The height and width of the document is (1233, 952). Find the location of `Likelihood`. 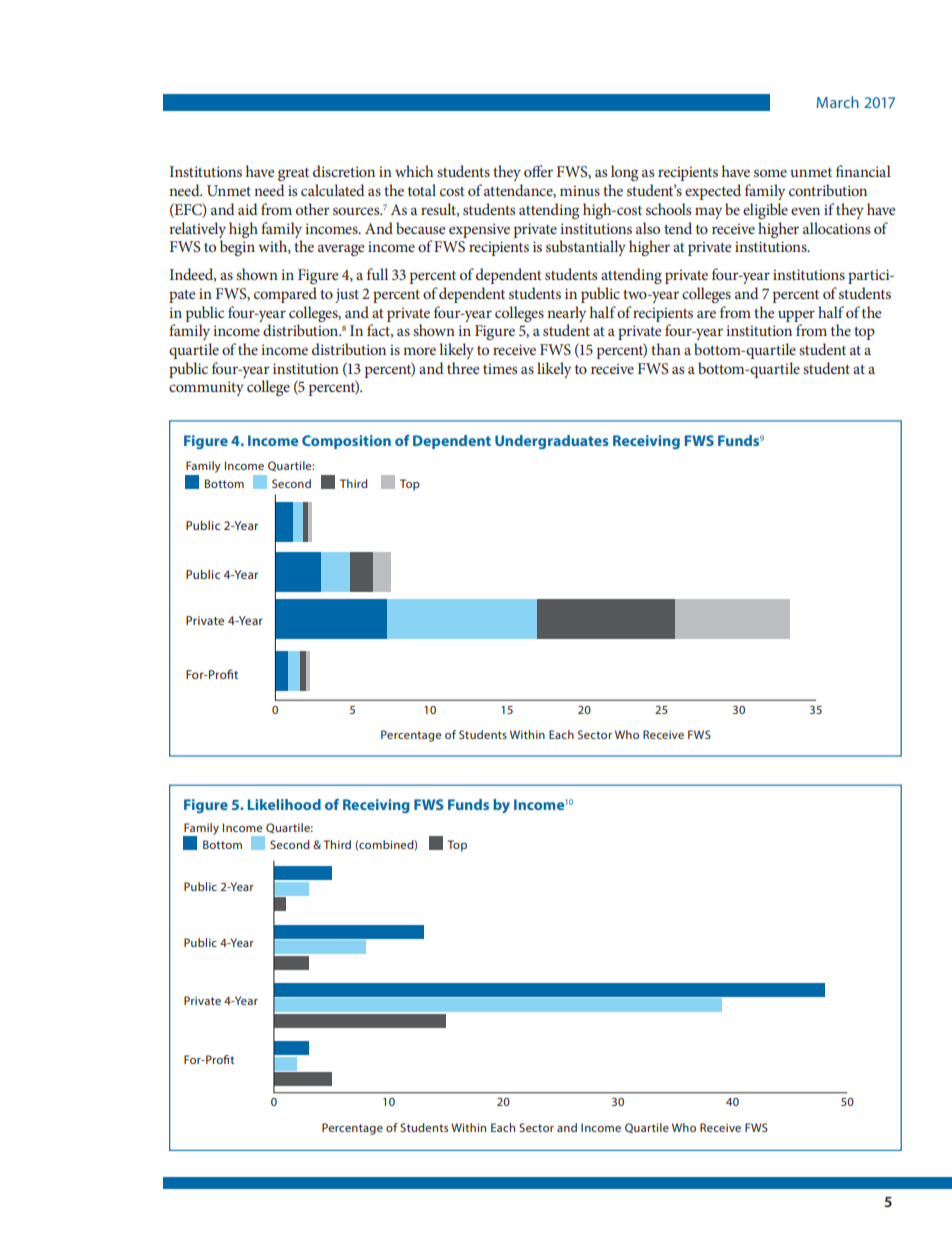

Likelihood is located at coordinates (284, 804).
